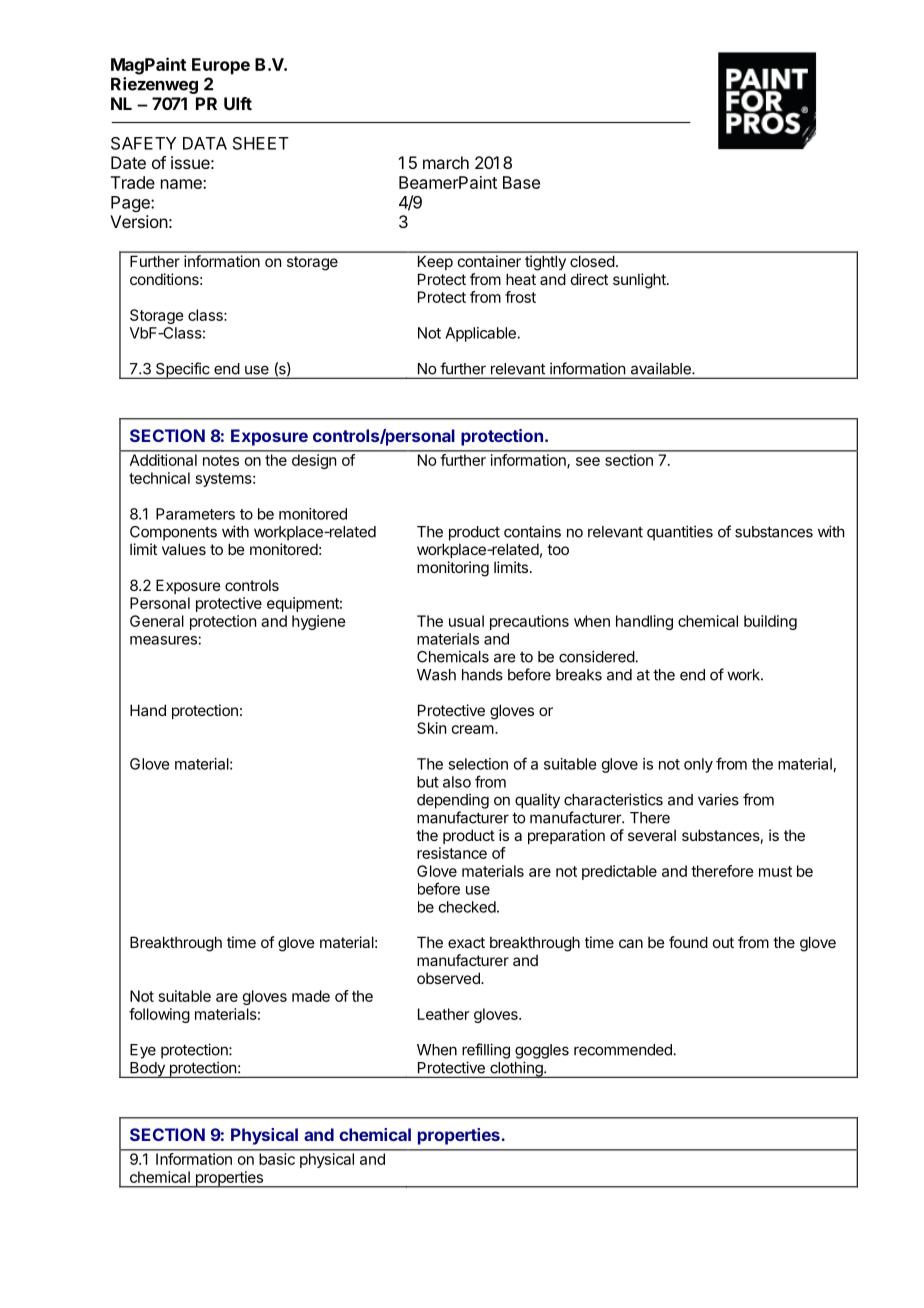 The image size is (924, 1308). I want to click on recommended, so click(623, 1050).
